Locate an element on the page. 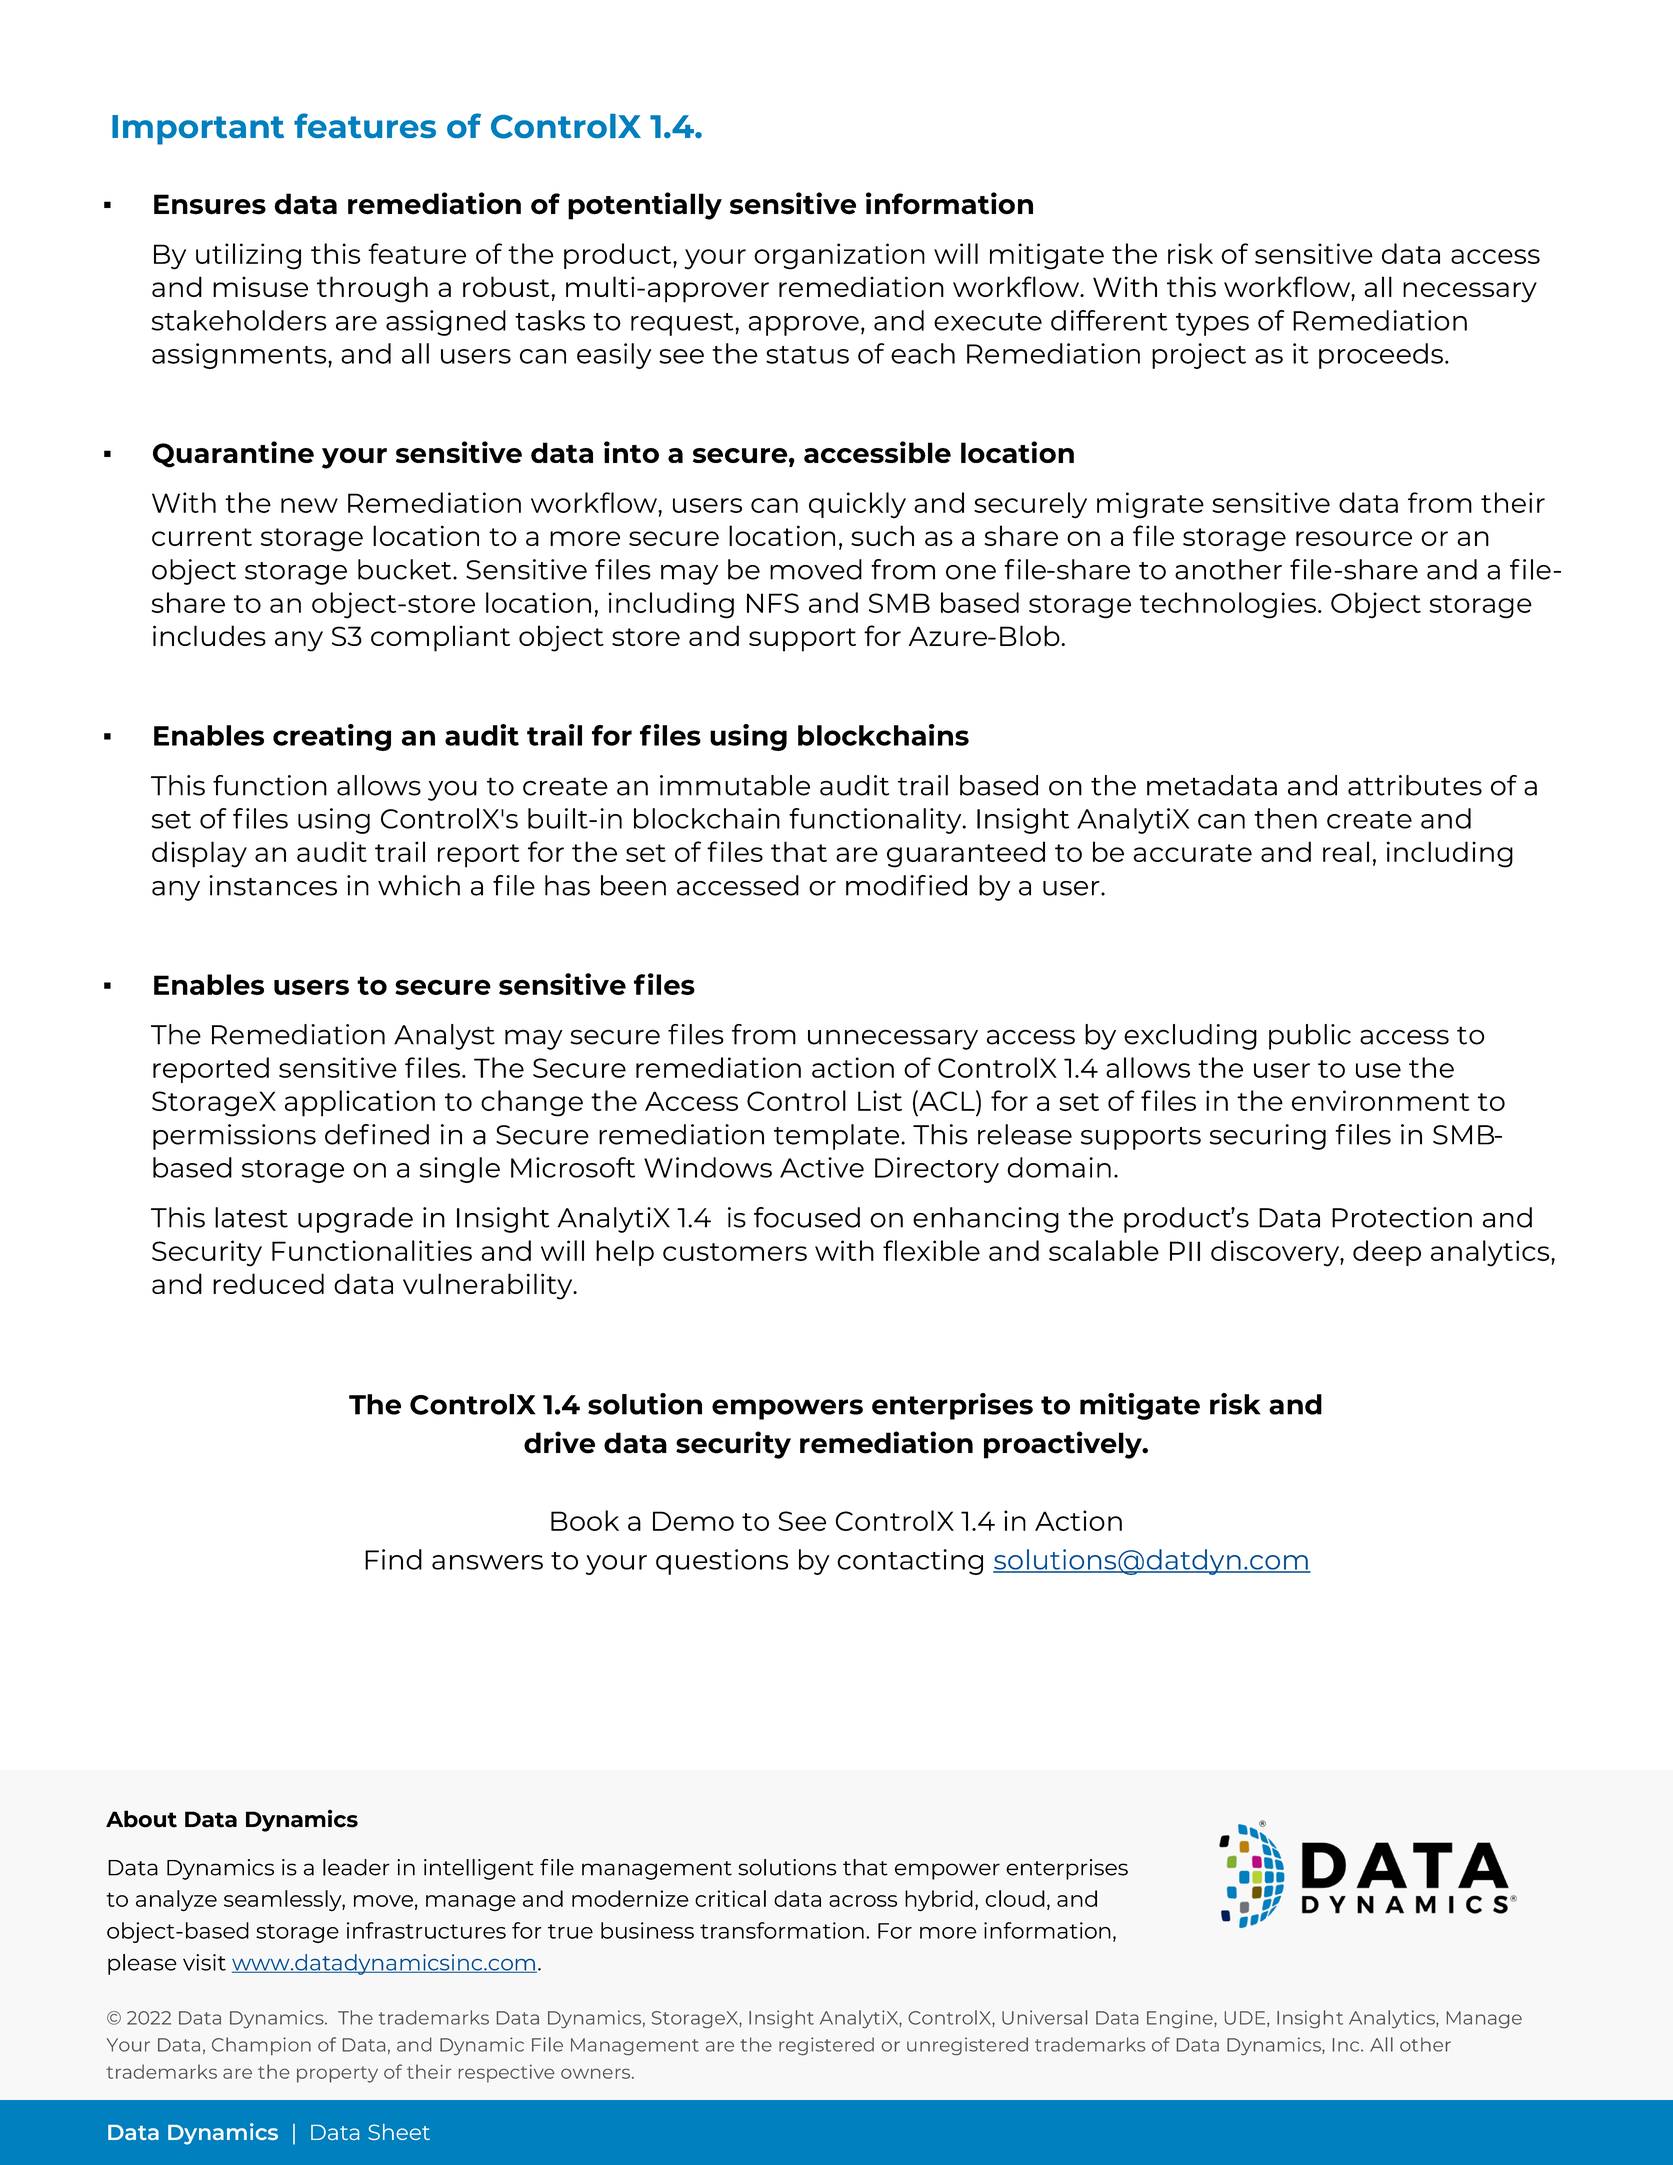 This page has height=2165, width=1673. NFS is located at coordinates (773, 603).
